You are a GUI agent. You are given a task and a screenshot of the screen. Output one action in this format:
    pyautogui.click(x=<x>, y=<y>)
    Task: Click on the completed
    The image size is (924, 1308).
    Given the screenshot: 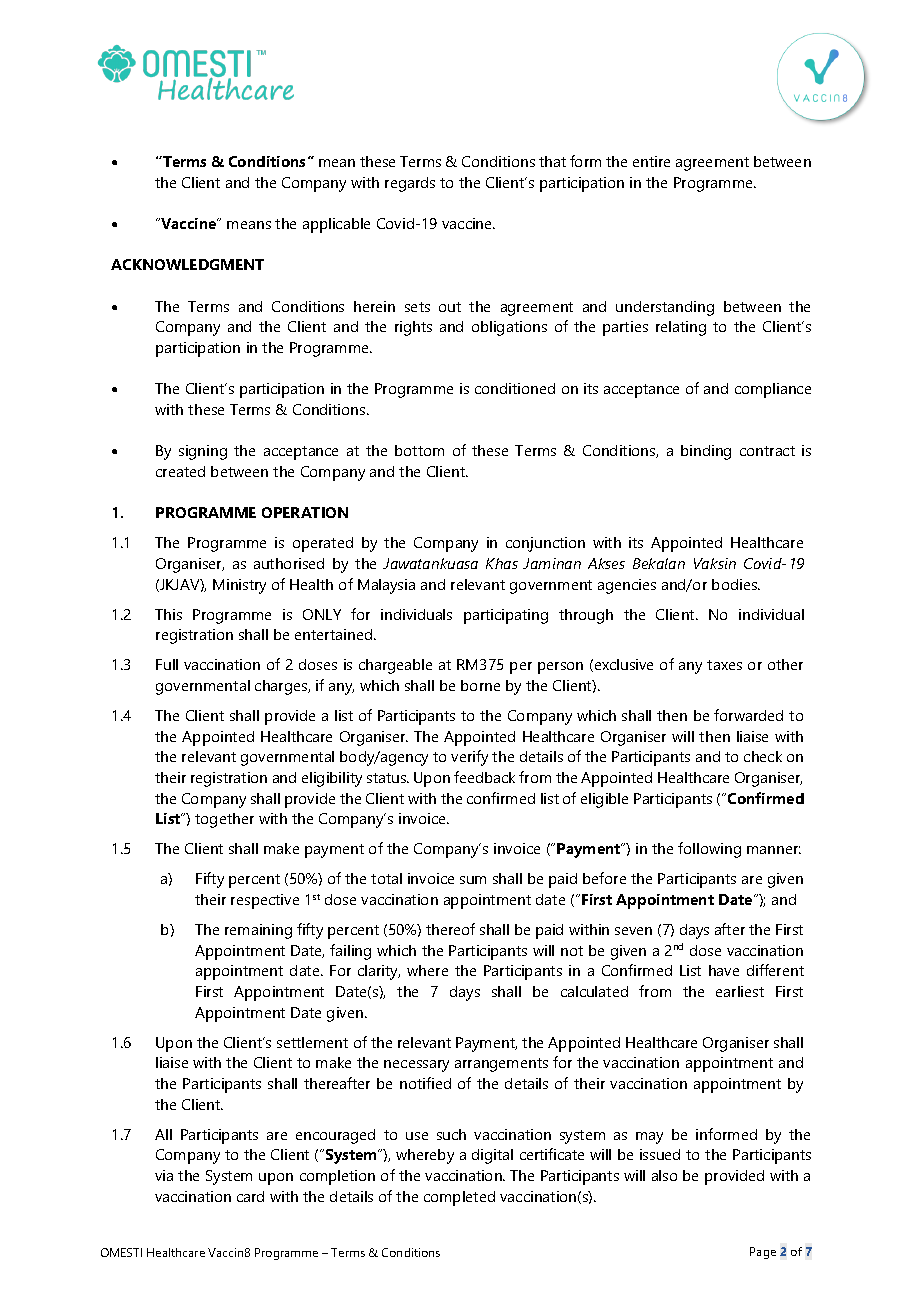 What is the action you would take?
    pyautogui.click(x=459, y=1198)
